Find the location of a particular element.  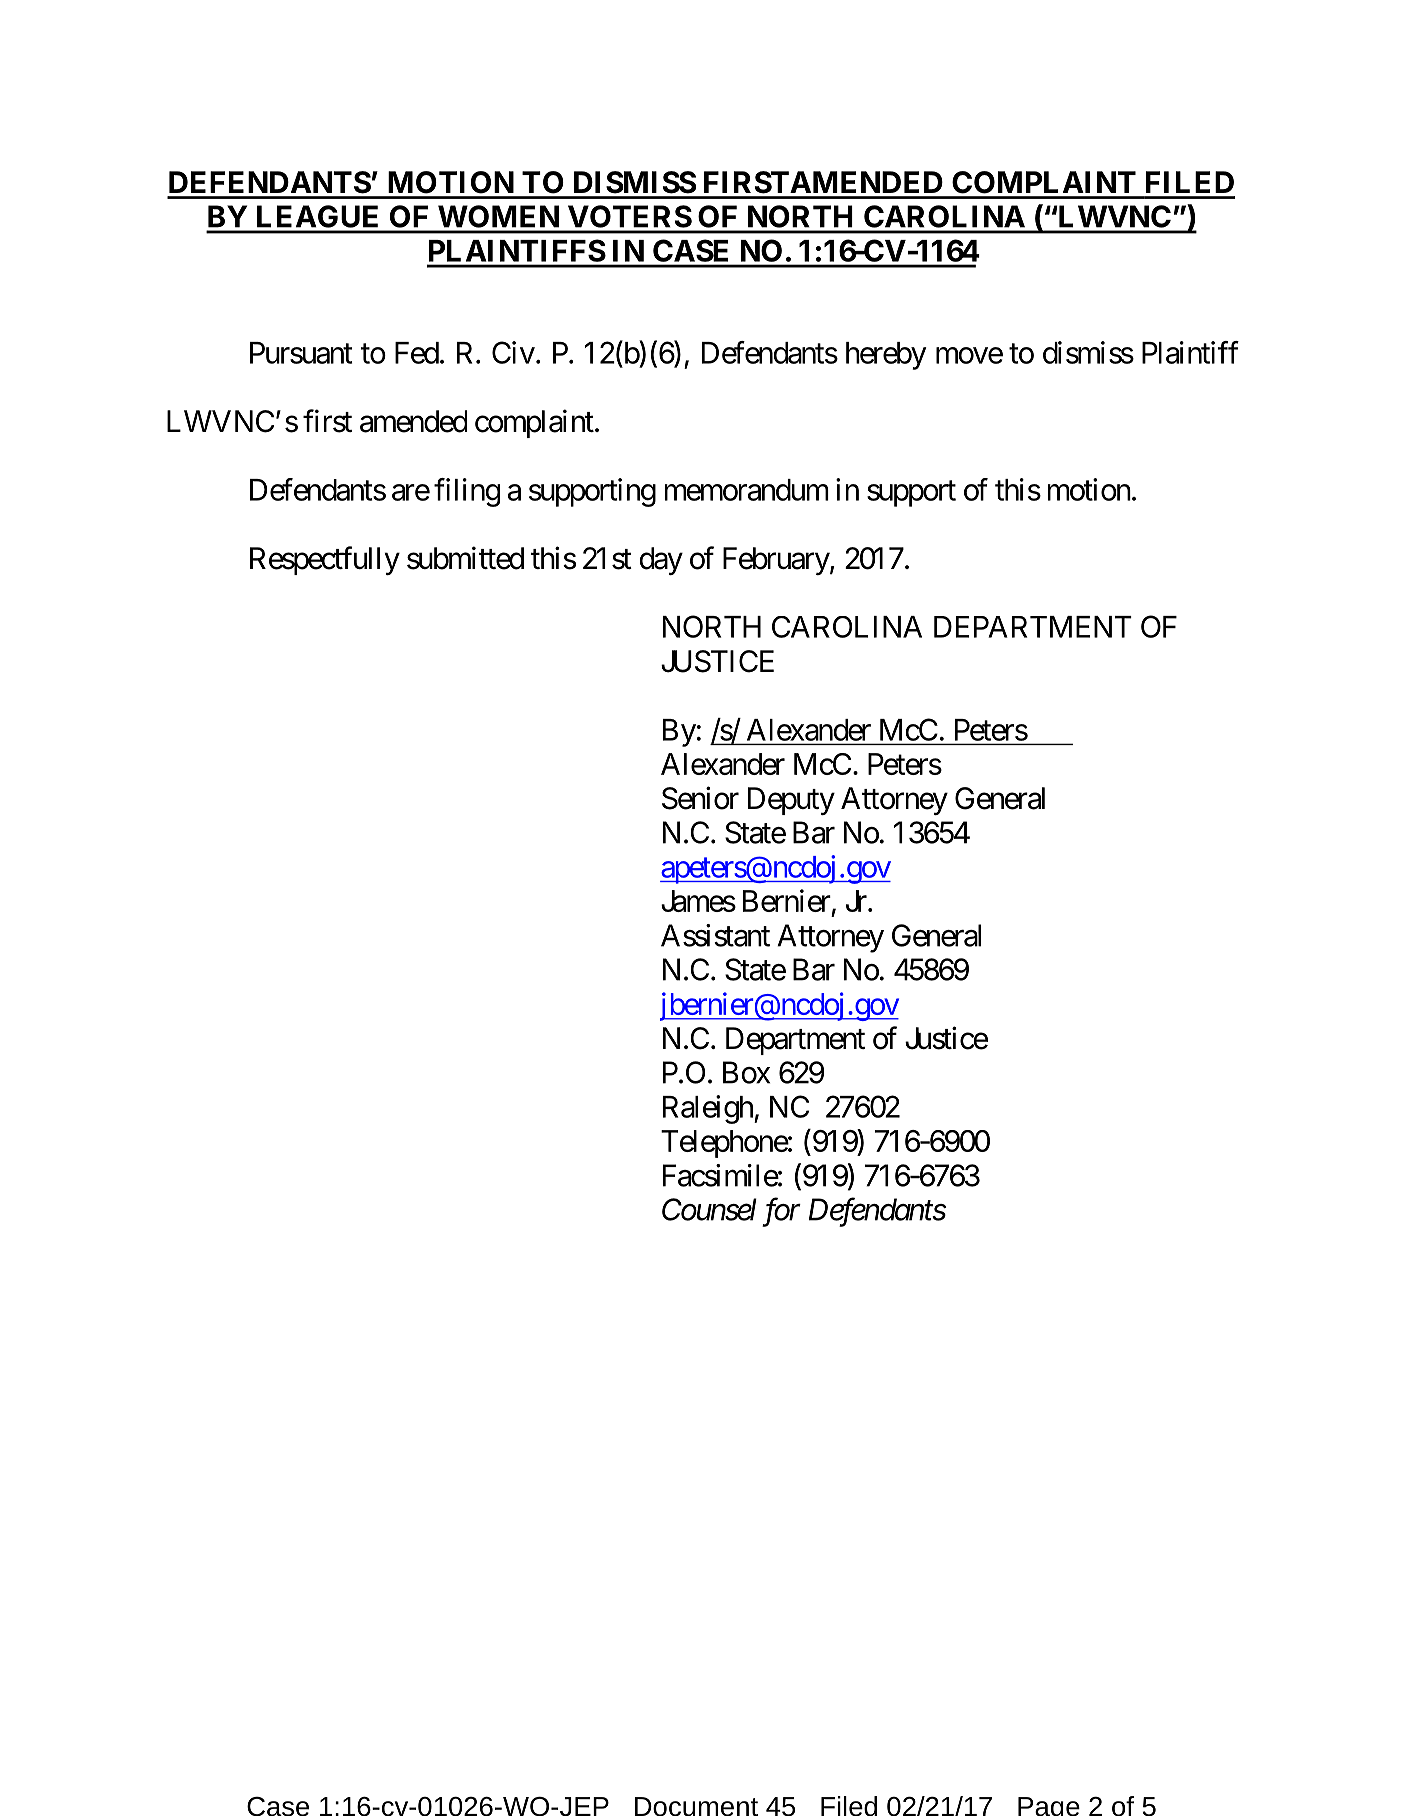

for is located at coordinates (781, 1212).
